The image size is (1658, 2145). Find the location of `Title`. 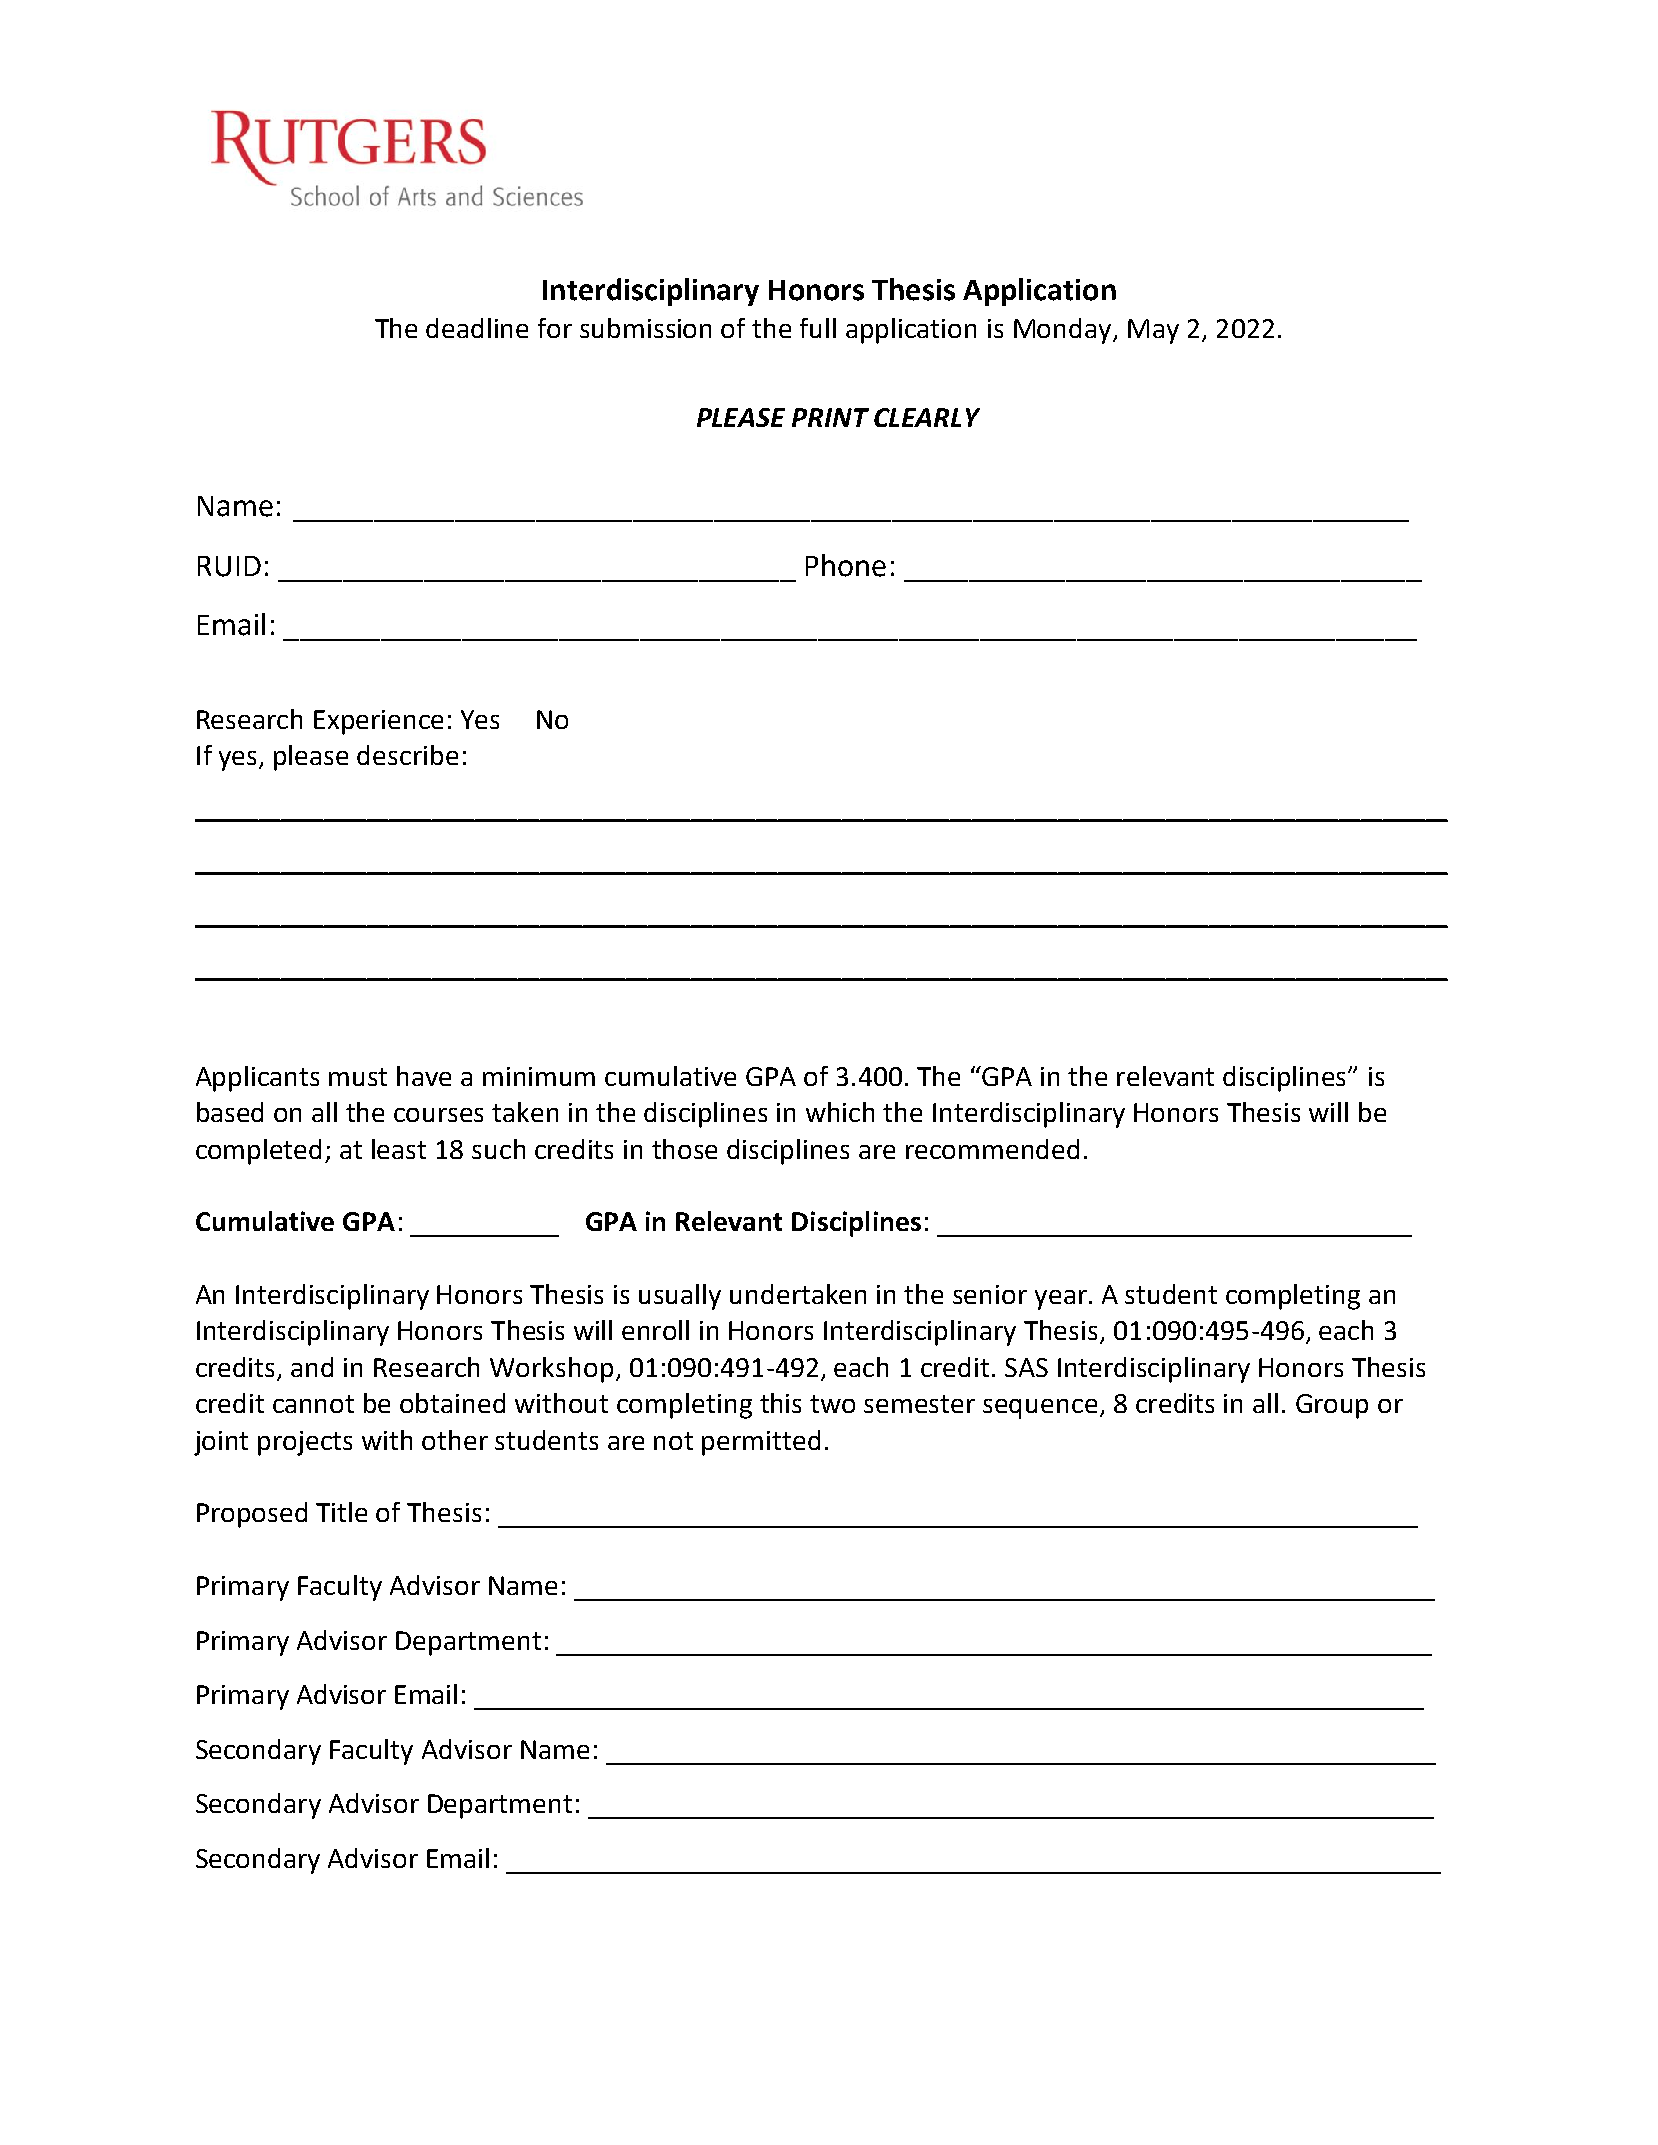

Title is located at coordinates (341, 1512).
